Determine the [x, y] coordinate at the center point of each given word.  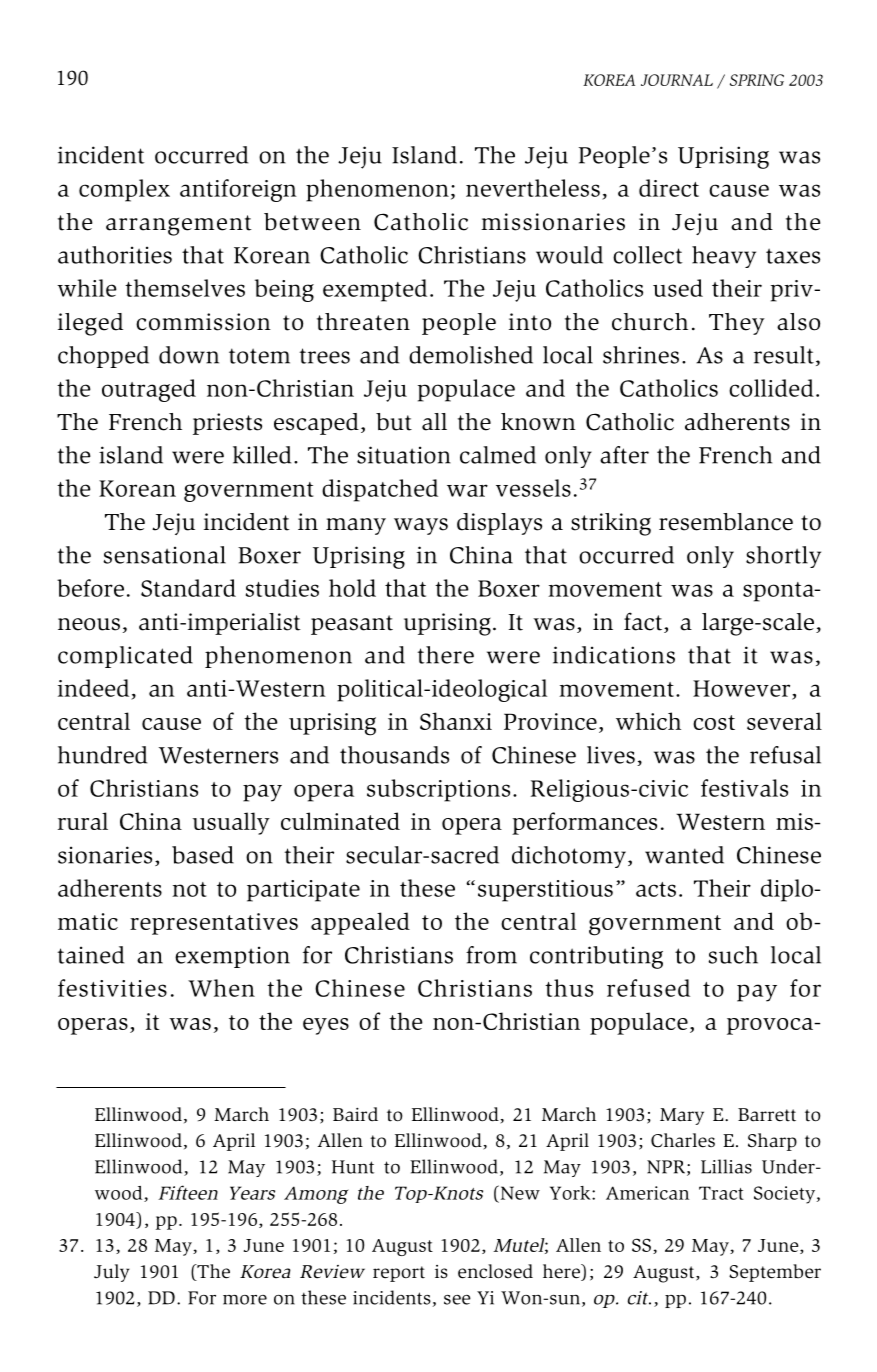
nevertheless [533, 188]
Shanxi [456, 721]
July [112, 1273]
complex [124, 190]
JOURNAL [677, 80]
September [775, 1273]
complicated [125, 657]
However [743, 689]
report [399, 1274]
